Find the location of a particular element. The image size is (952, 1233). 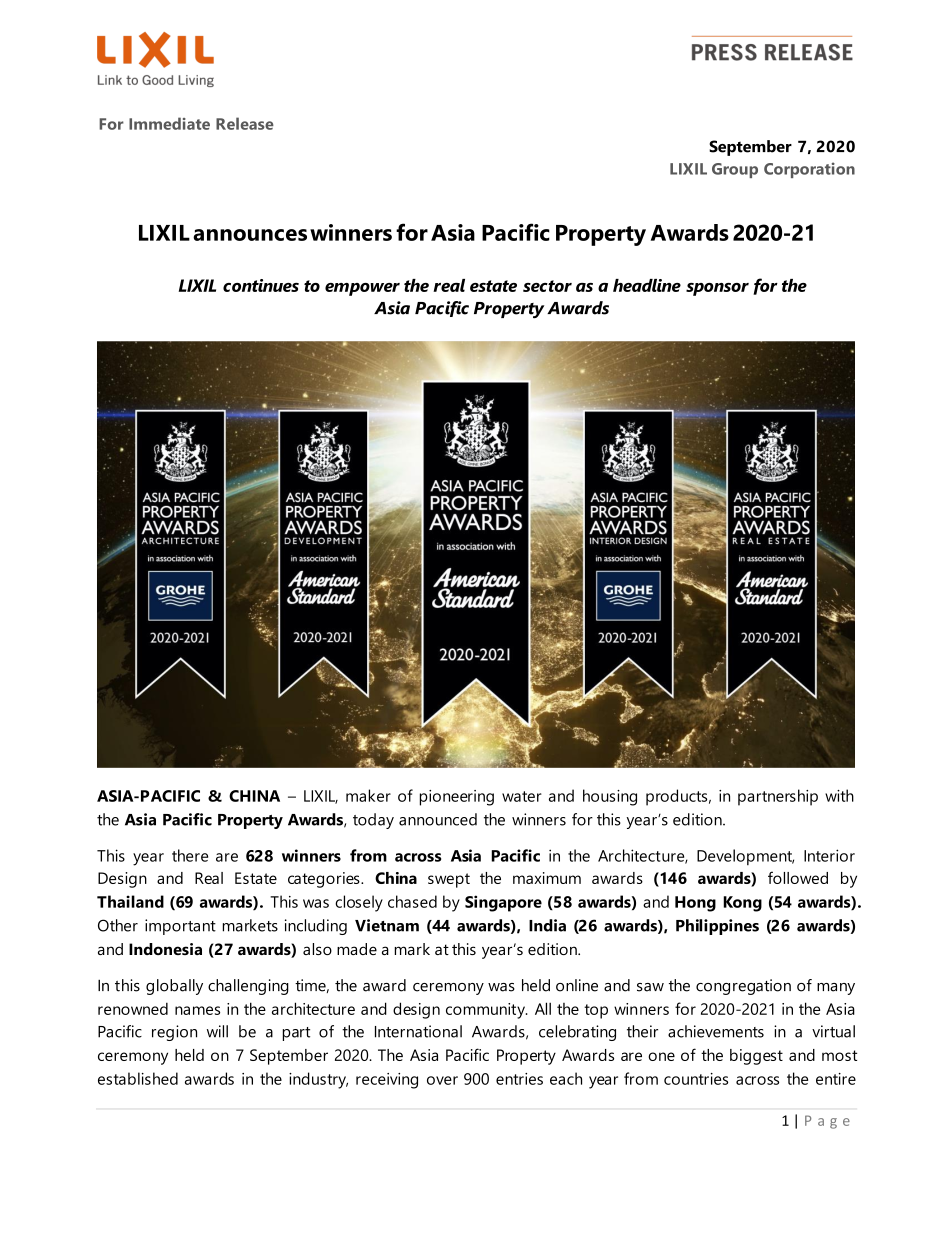

Group is located at coordinates (735, 170).
